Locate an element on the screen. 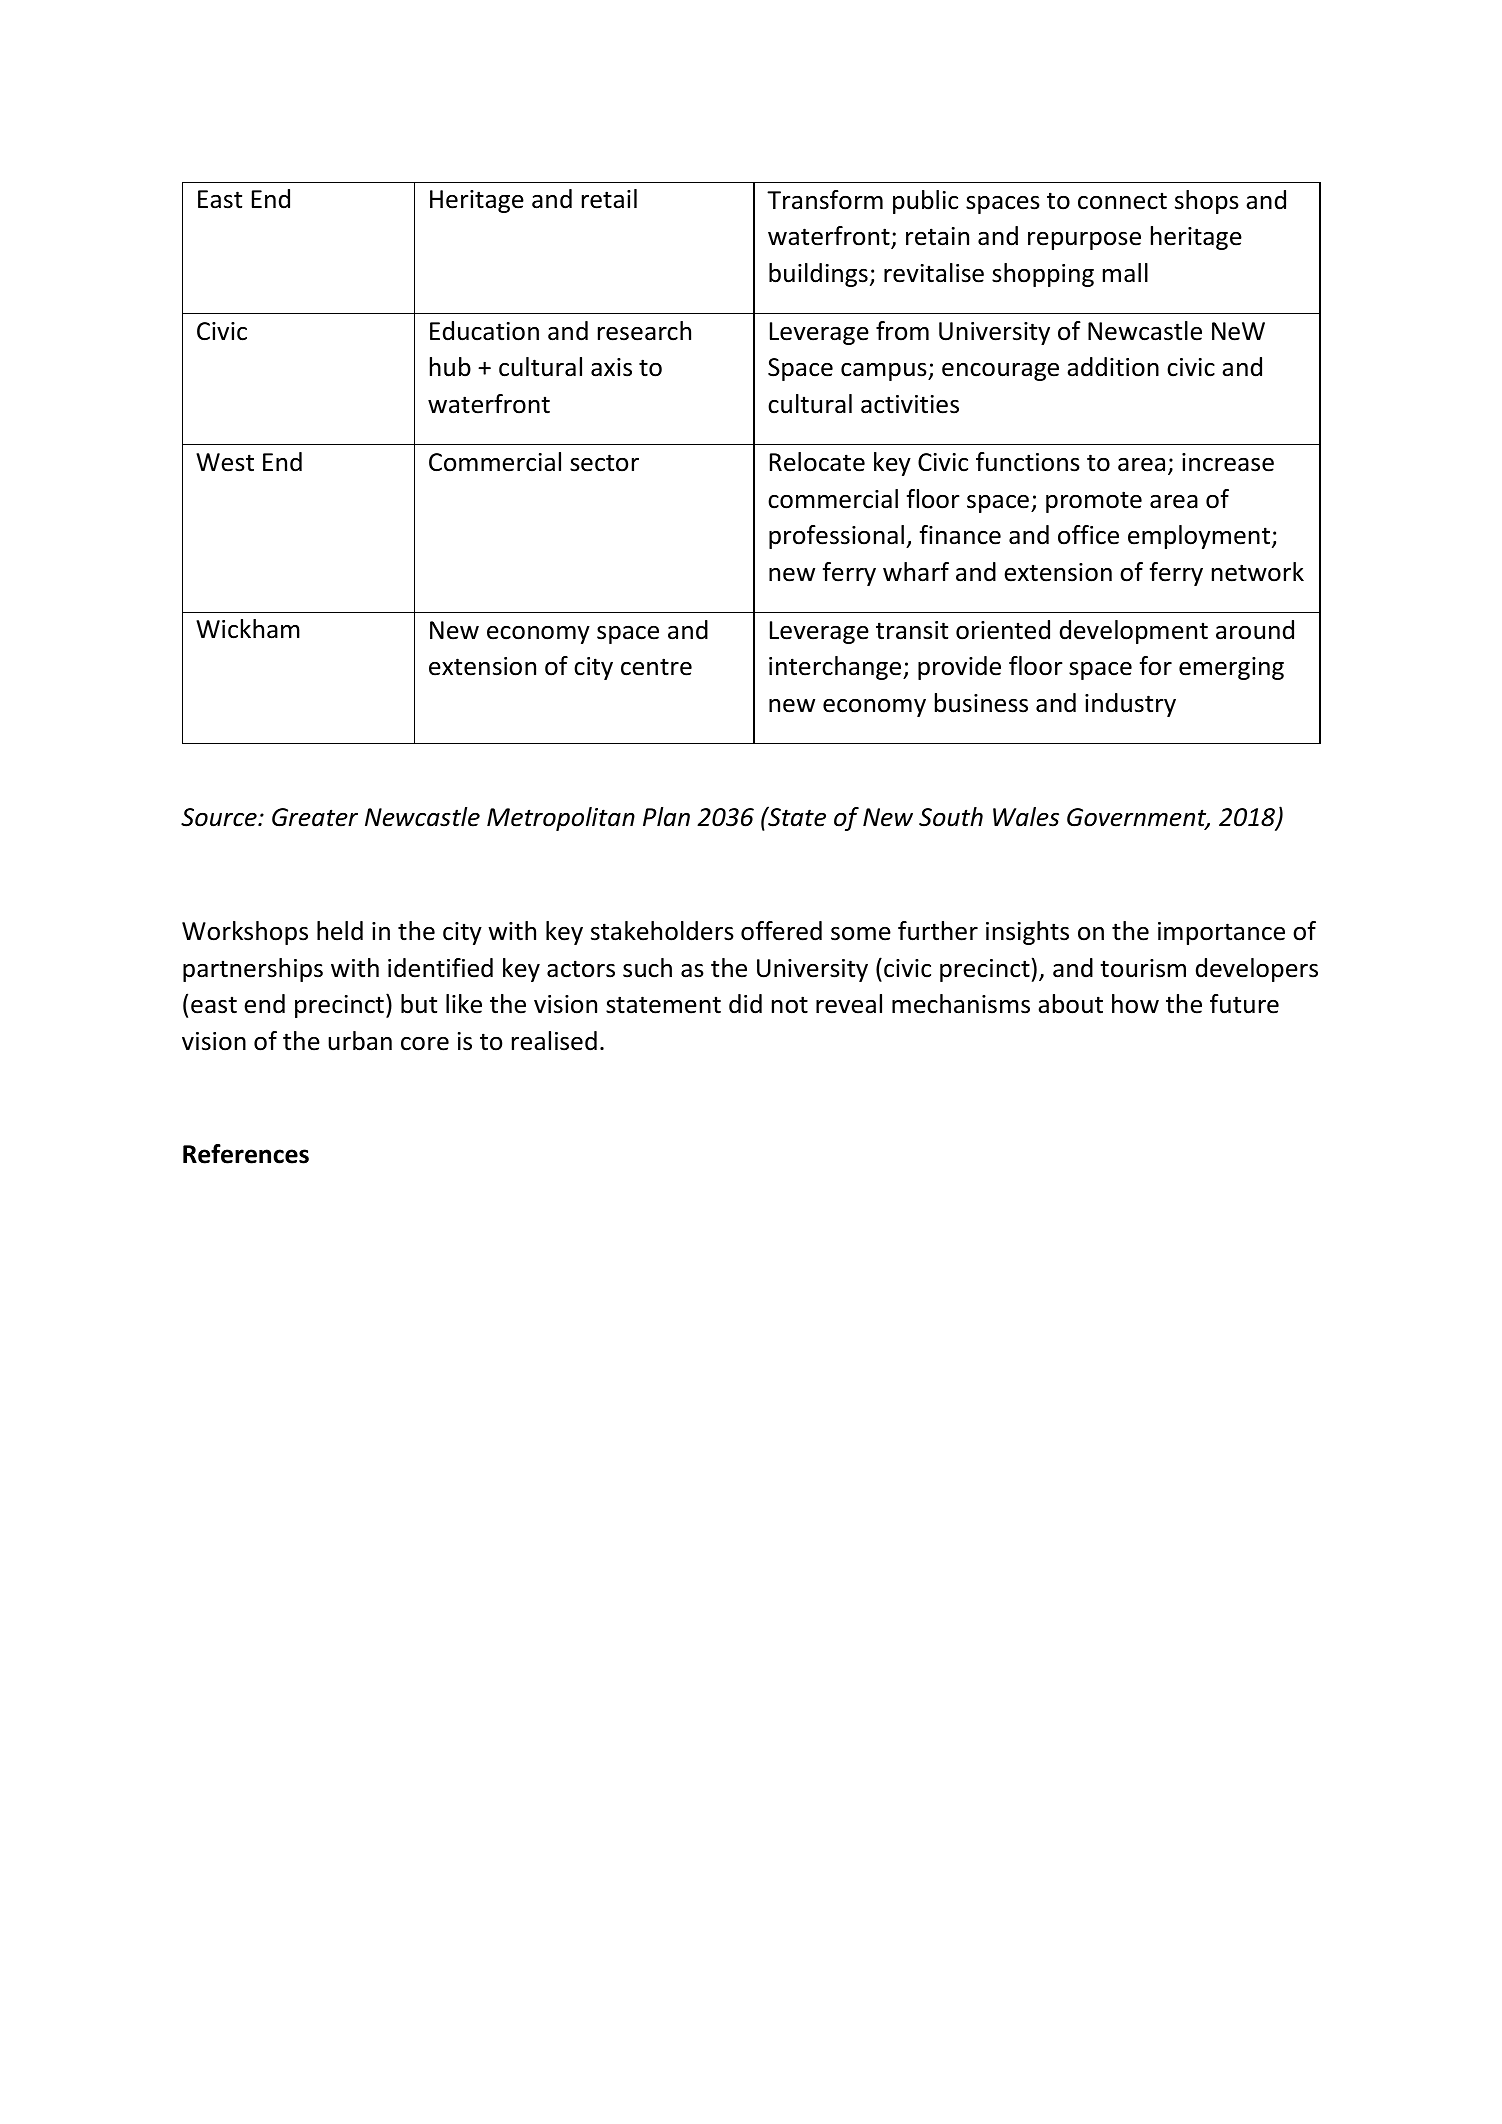 This screenshot has height=2124, width=1502. Greater is located at coordinates (315, 817).
